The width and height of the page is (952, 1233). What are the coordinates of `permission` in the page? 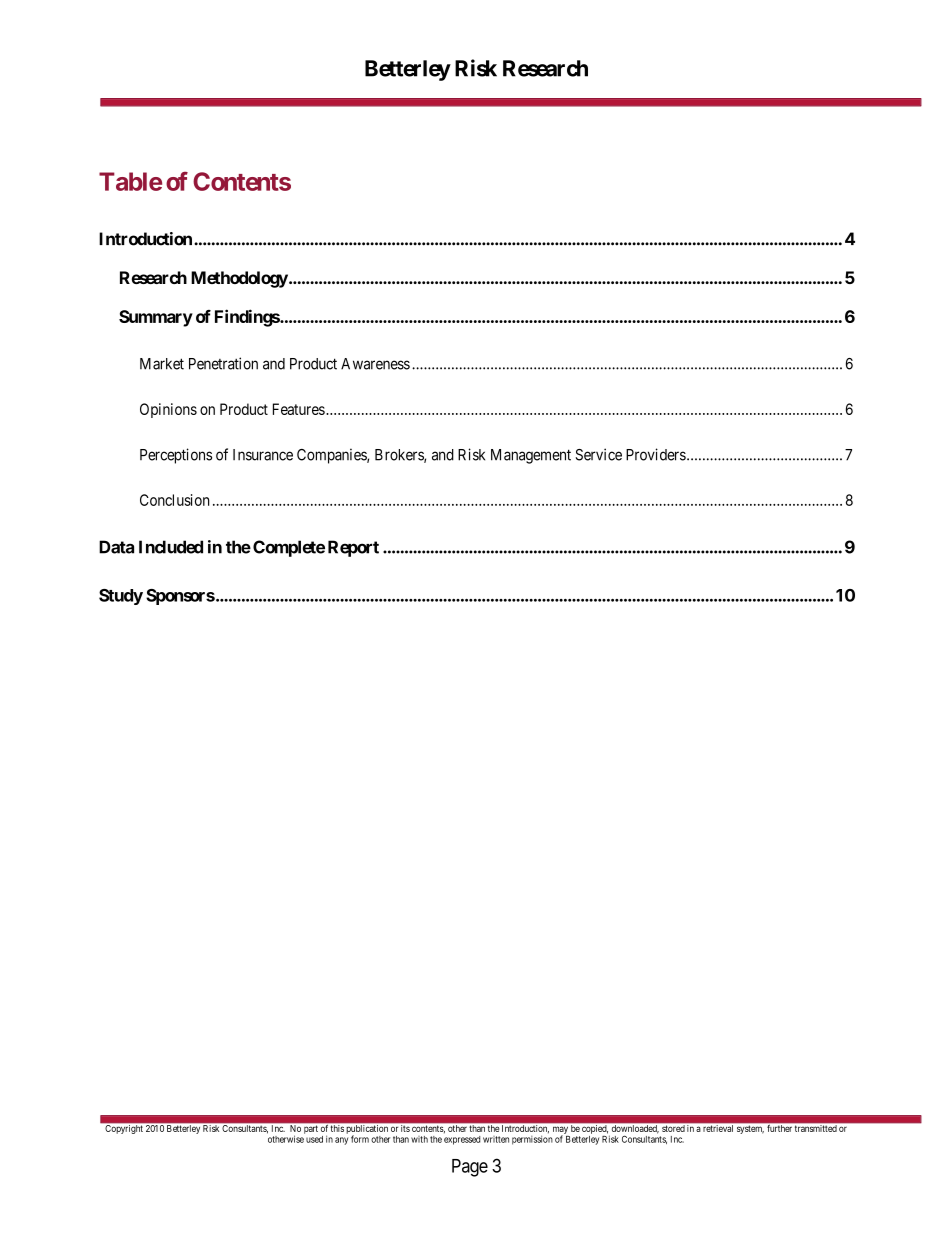 It's located at (532, 1140).
